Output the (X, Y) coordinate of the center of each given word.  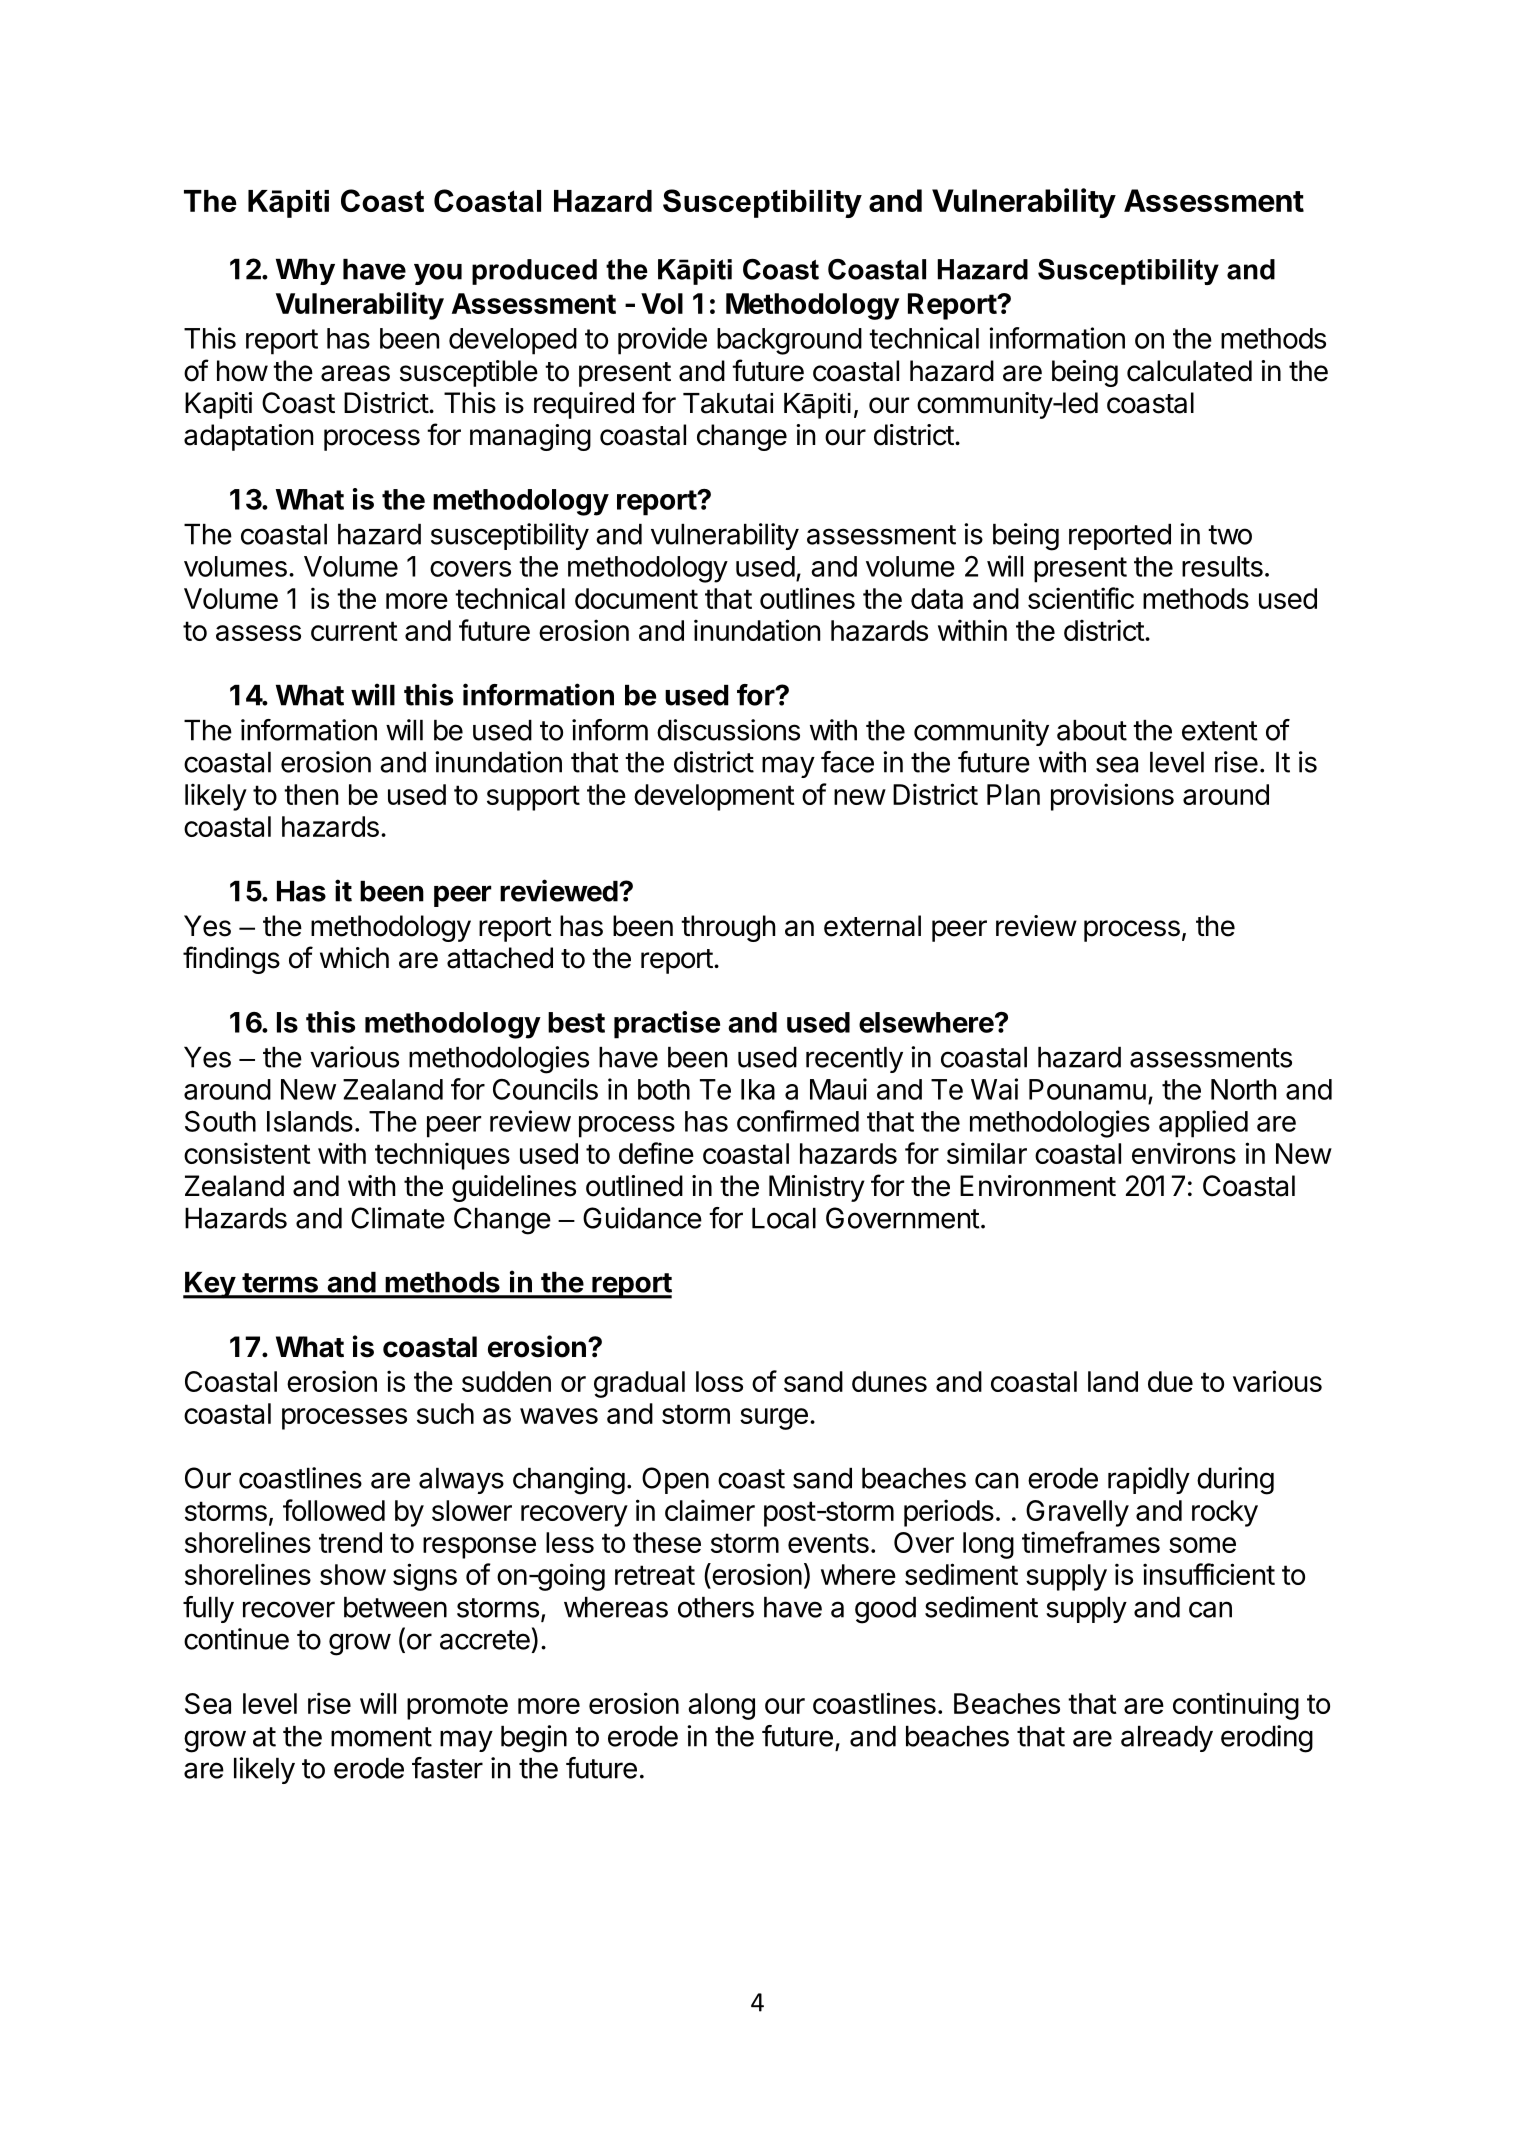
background (789, 341)
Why (305, 271)
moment (381, 1737)
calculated (1189, 371)
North (1243, 1089)
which (354, 958)
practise (667, 1025)
